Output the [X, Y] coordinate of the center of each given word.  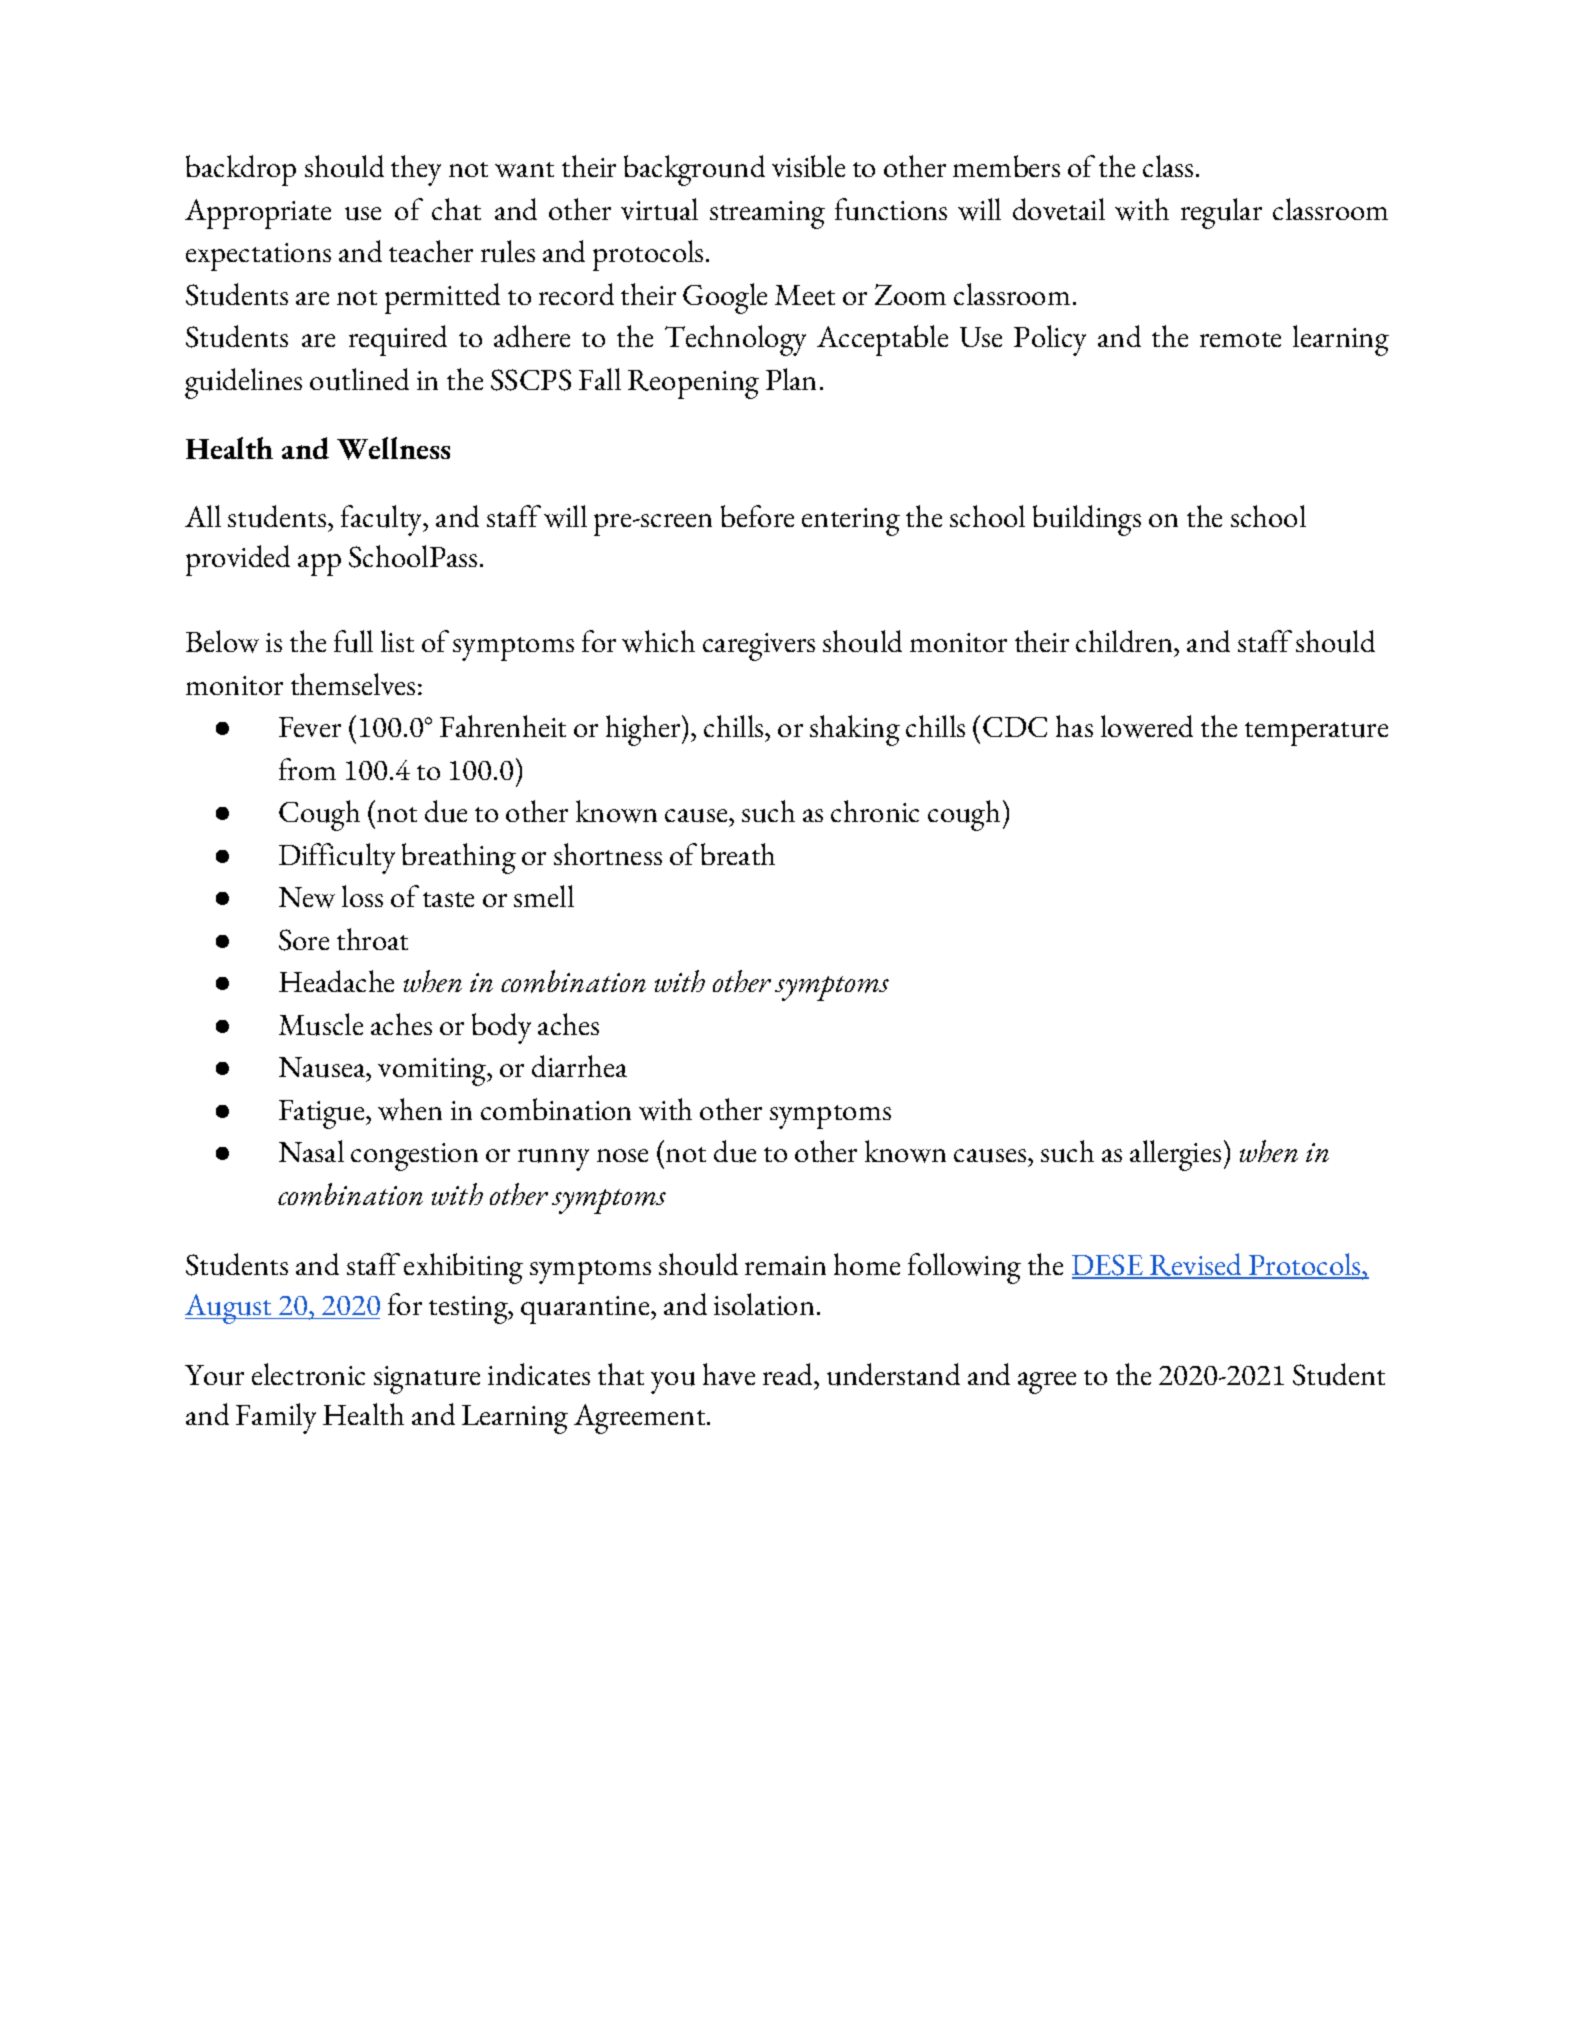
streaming [767, 215]
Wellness [393, 448]
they [416, 170]
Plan [791, 379]
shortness [608, 854]
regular [1221, 213]
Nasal [311, 1151]
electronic [308, 1374]
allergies [1175, 1155]
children [1125, 641]
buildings [1087, 520]
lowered [1147, 726]
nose [622, 1155]
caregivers [759, 647]
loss [362, 896]
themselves [353, 684]
